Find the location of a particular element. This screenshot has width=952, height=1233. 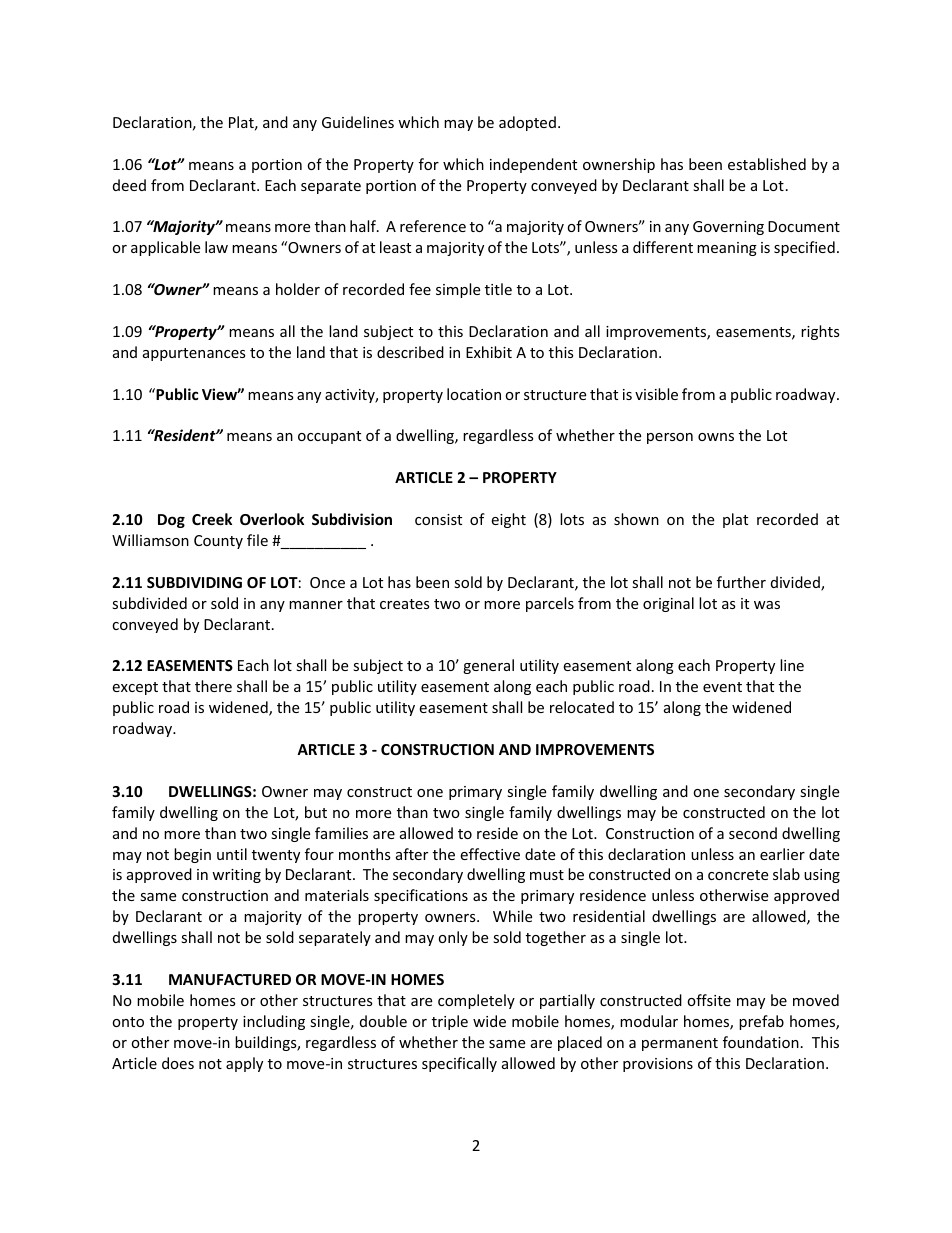

earlier is located at coordinates (782, 854).
